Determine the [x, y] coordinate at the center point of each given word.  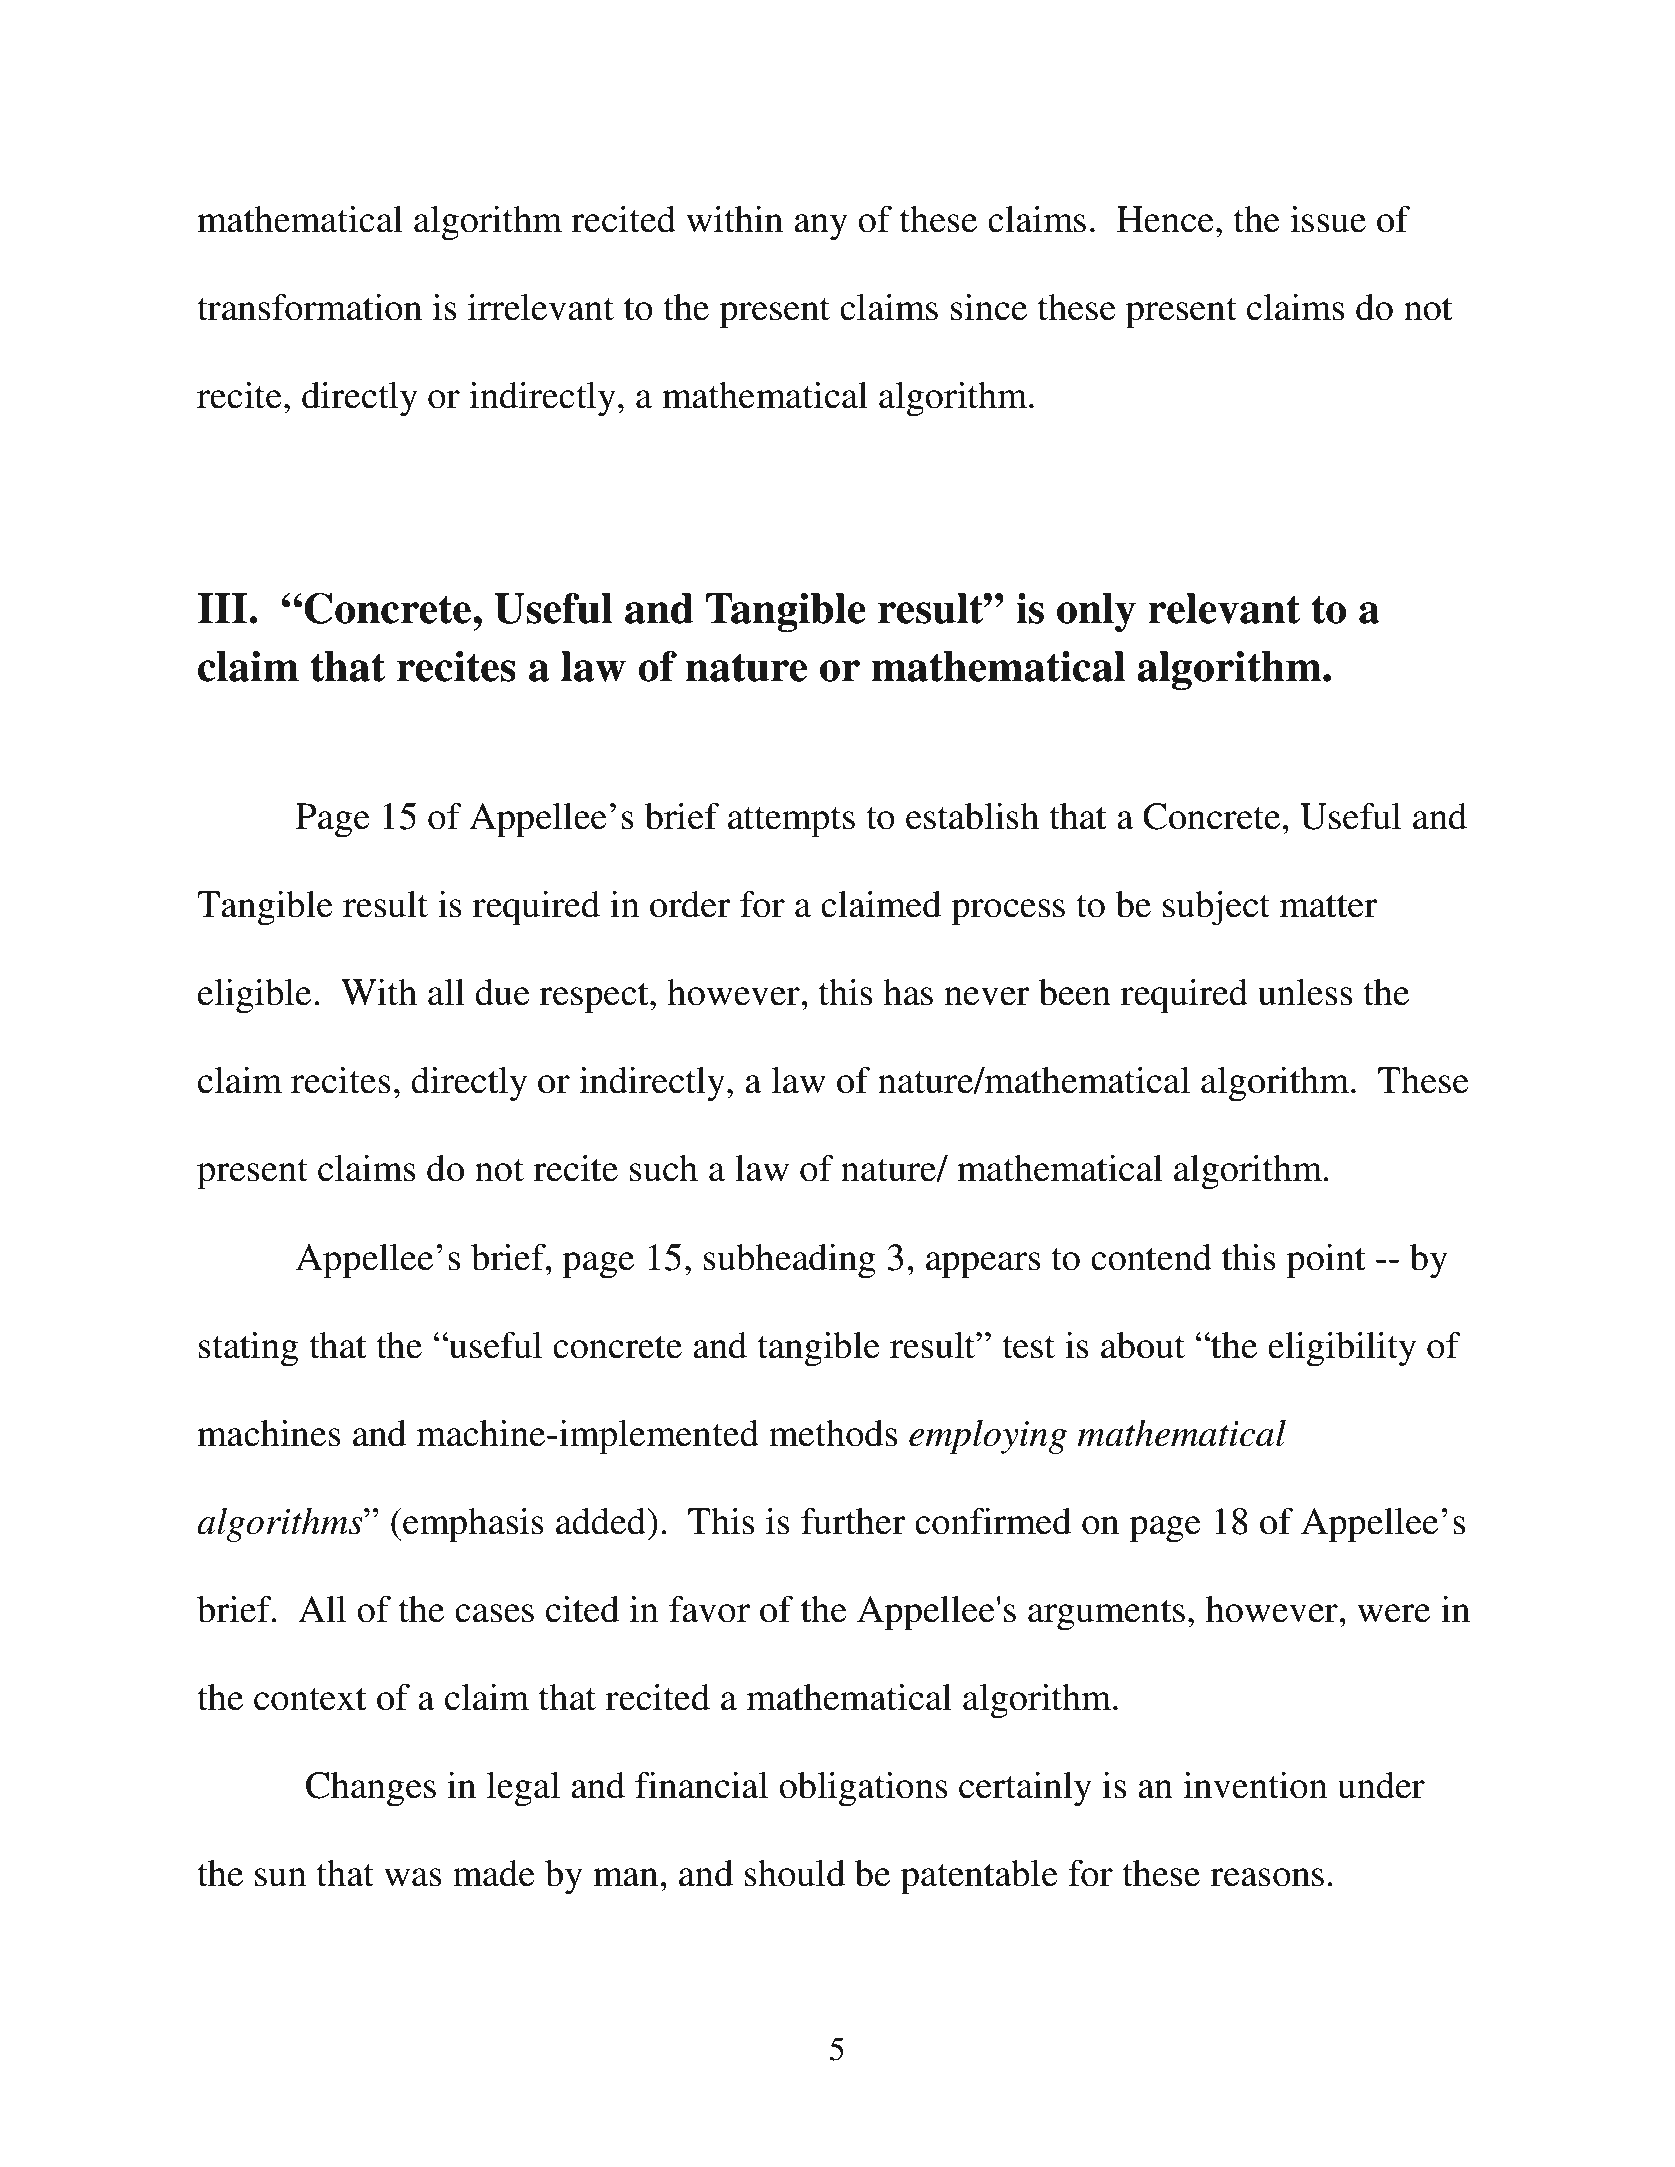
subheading [790, 1261]
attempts [791, 822]
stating [248, 1349]
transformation [309, 307]
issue [1328, 219]
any [821, 227]
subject [1216, 908]
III [223, 608]
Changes [371, 1789]
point [1326, 1261]
